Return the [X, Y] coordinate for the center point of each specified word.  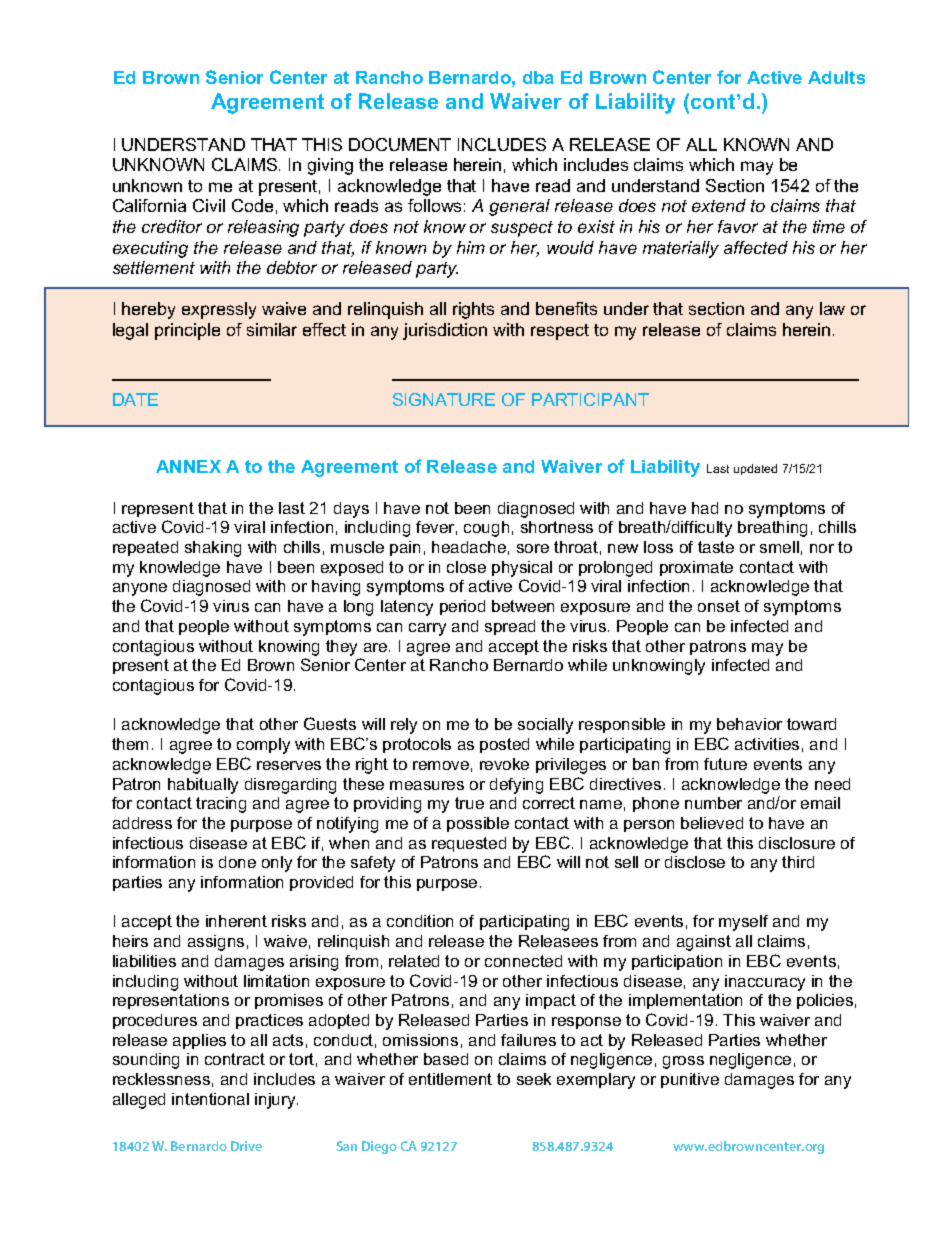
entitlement [450, 1079]
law [832, 308]
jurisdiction [445, 331]
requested [469, 844]
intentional [210, 1099]
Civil [209, 205]
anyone [140, 589]
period [462, 607]
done [237, 862]
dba [538, 77]
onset [719, 606]
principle [187, 331]
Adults [836, 77]
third [798, 862]
